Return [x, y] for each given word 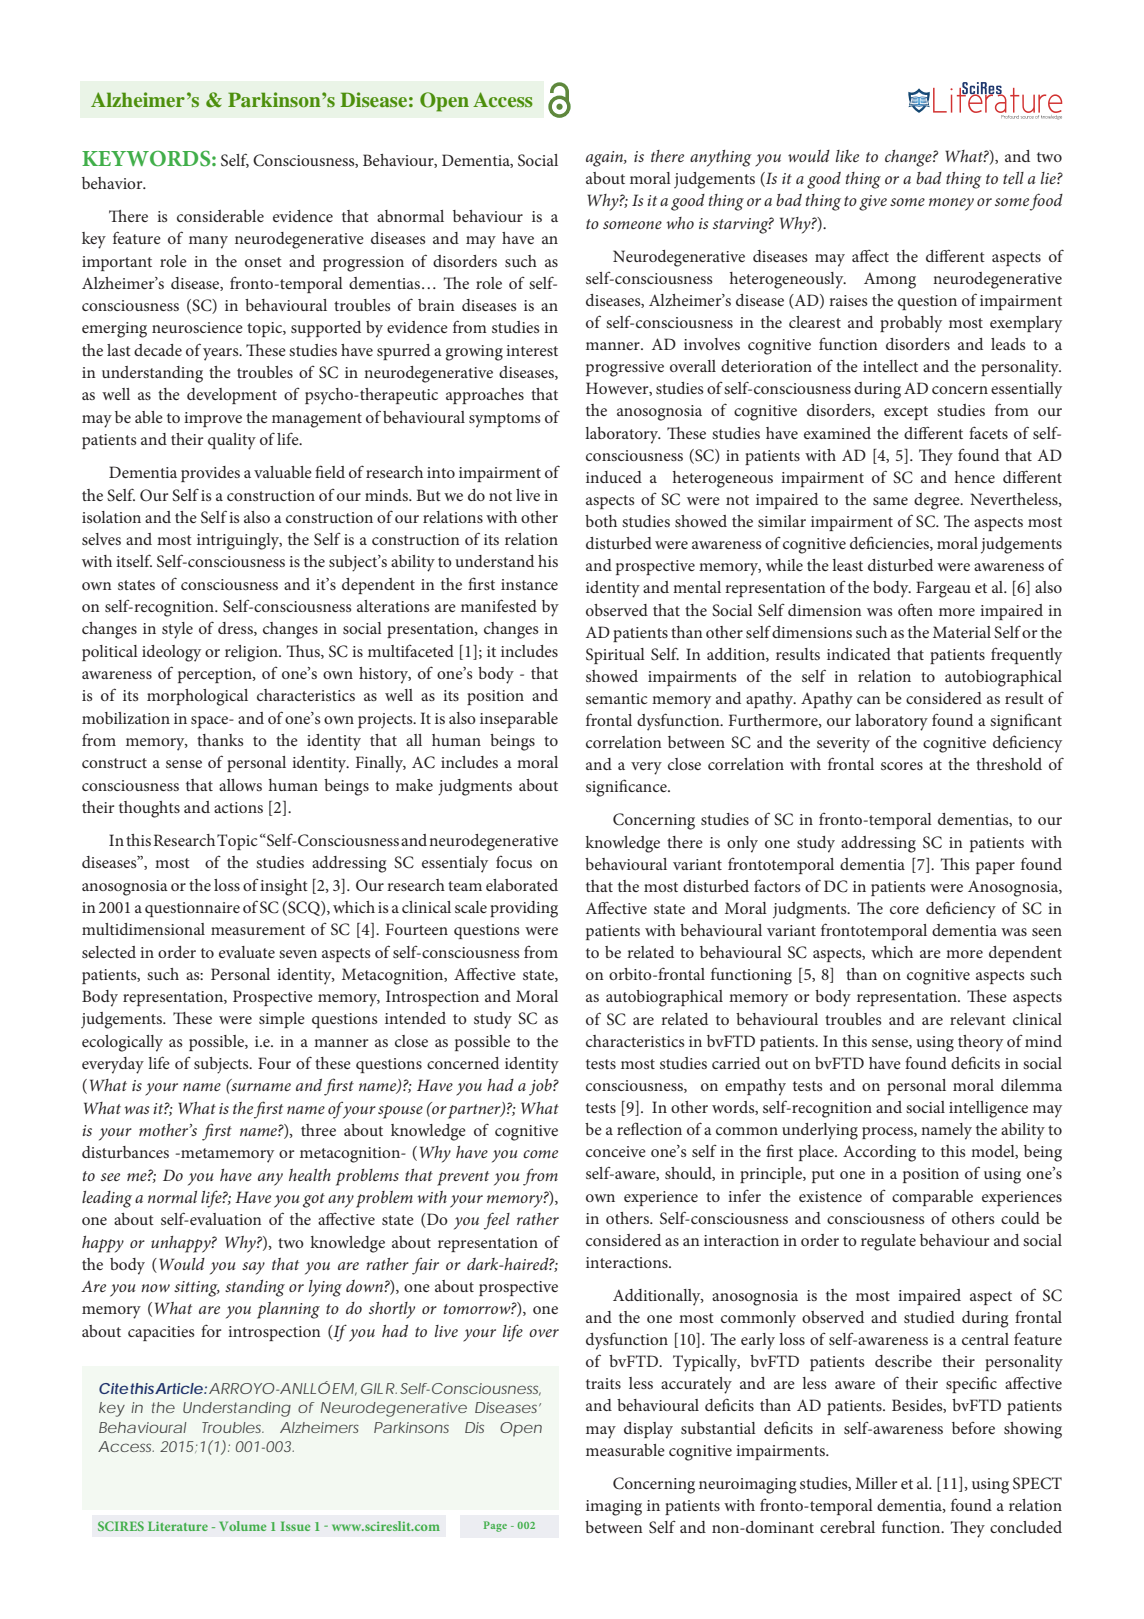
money [951, 204]
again [606, 159]
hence [975, 477]
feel [497, 1221]
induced [614, 477]
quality [232, 441]
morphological [197, 697]
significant [1026, 722]
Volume [242, 1526]
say [253, 1268]
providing [524, 909]
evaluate [247, 952]
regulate [888, 1242]
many [208, 242]
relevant [978, 1019]
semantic [617, 698]
